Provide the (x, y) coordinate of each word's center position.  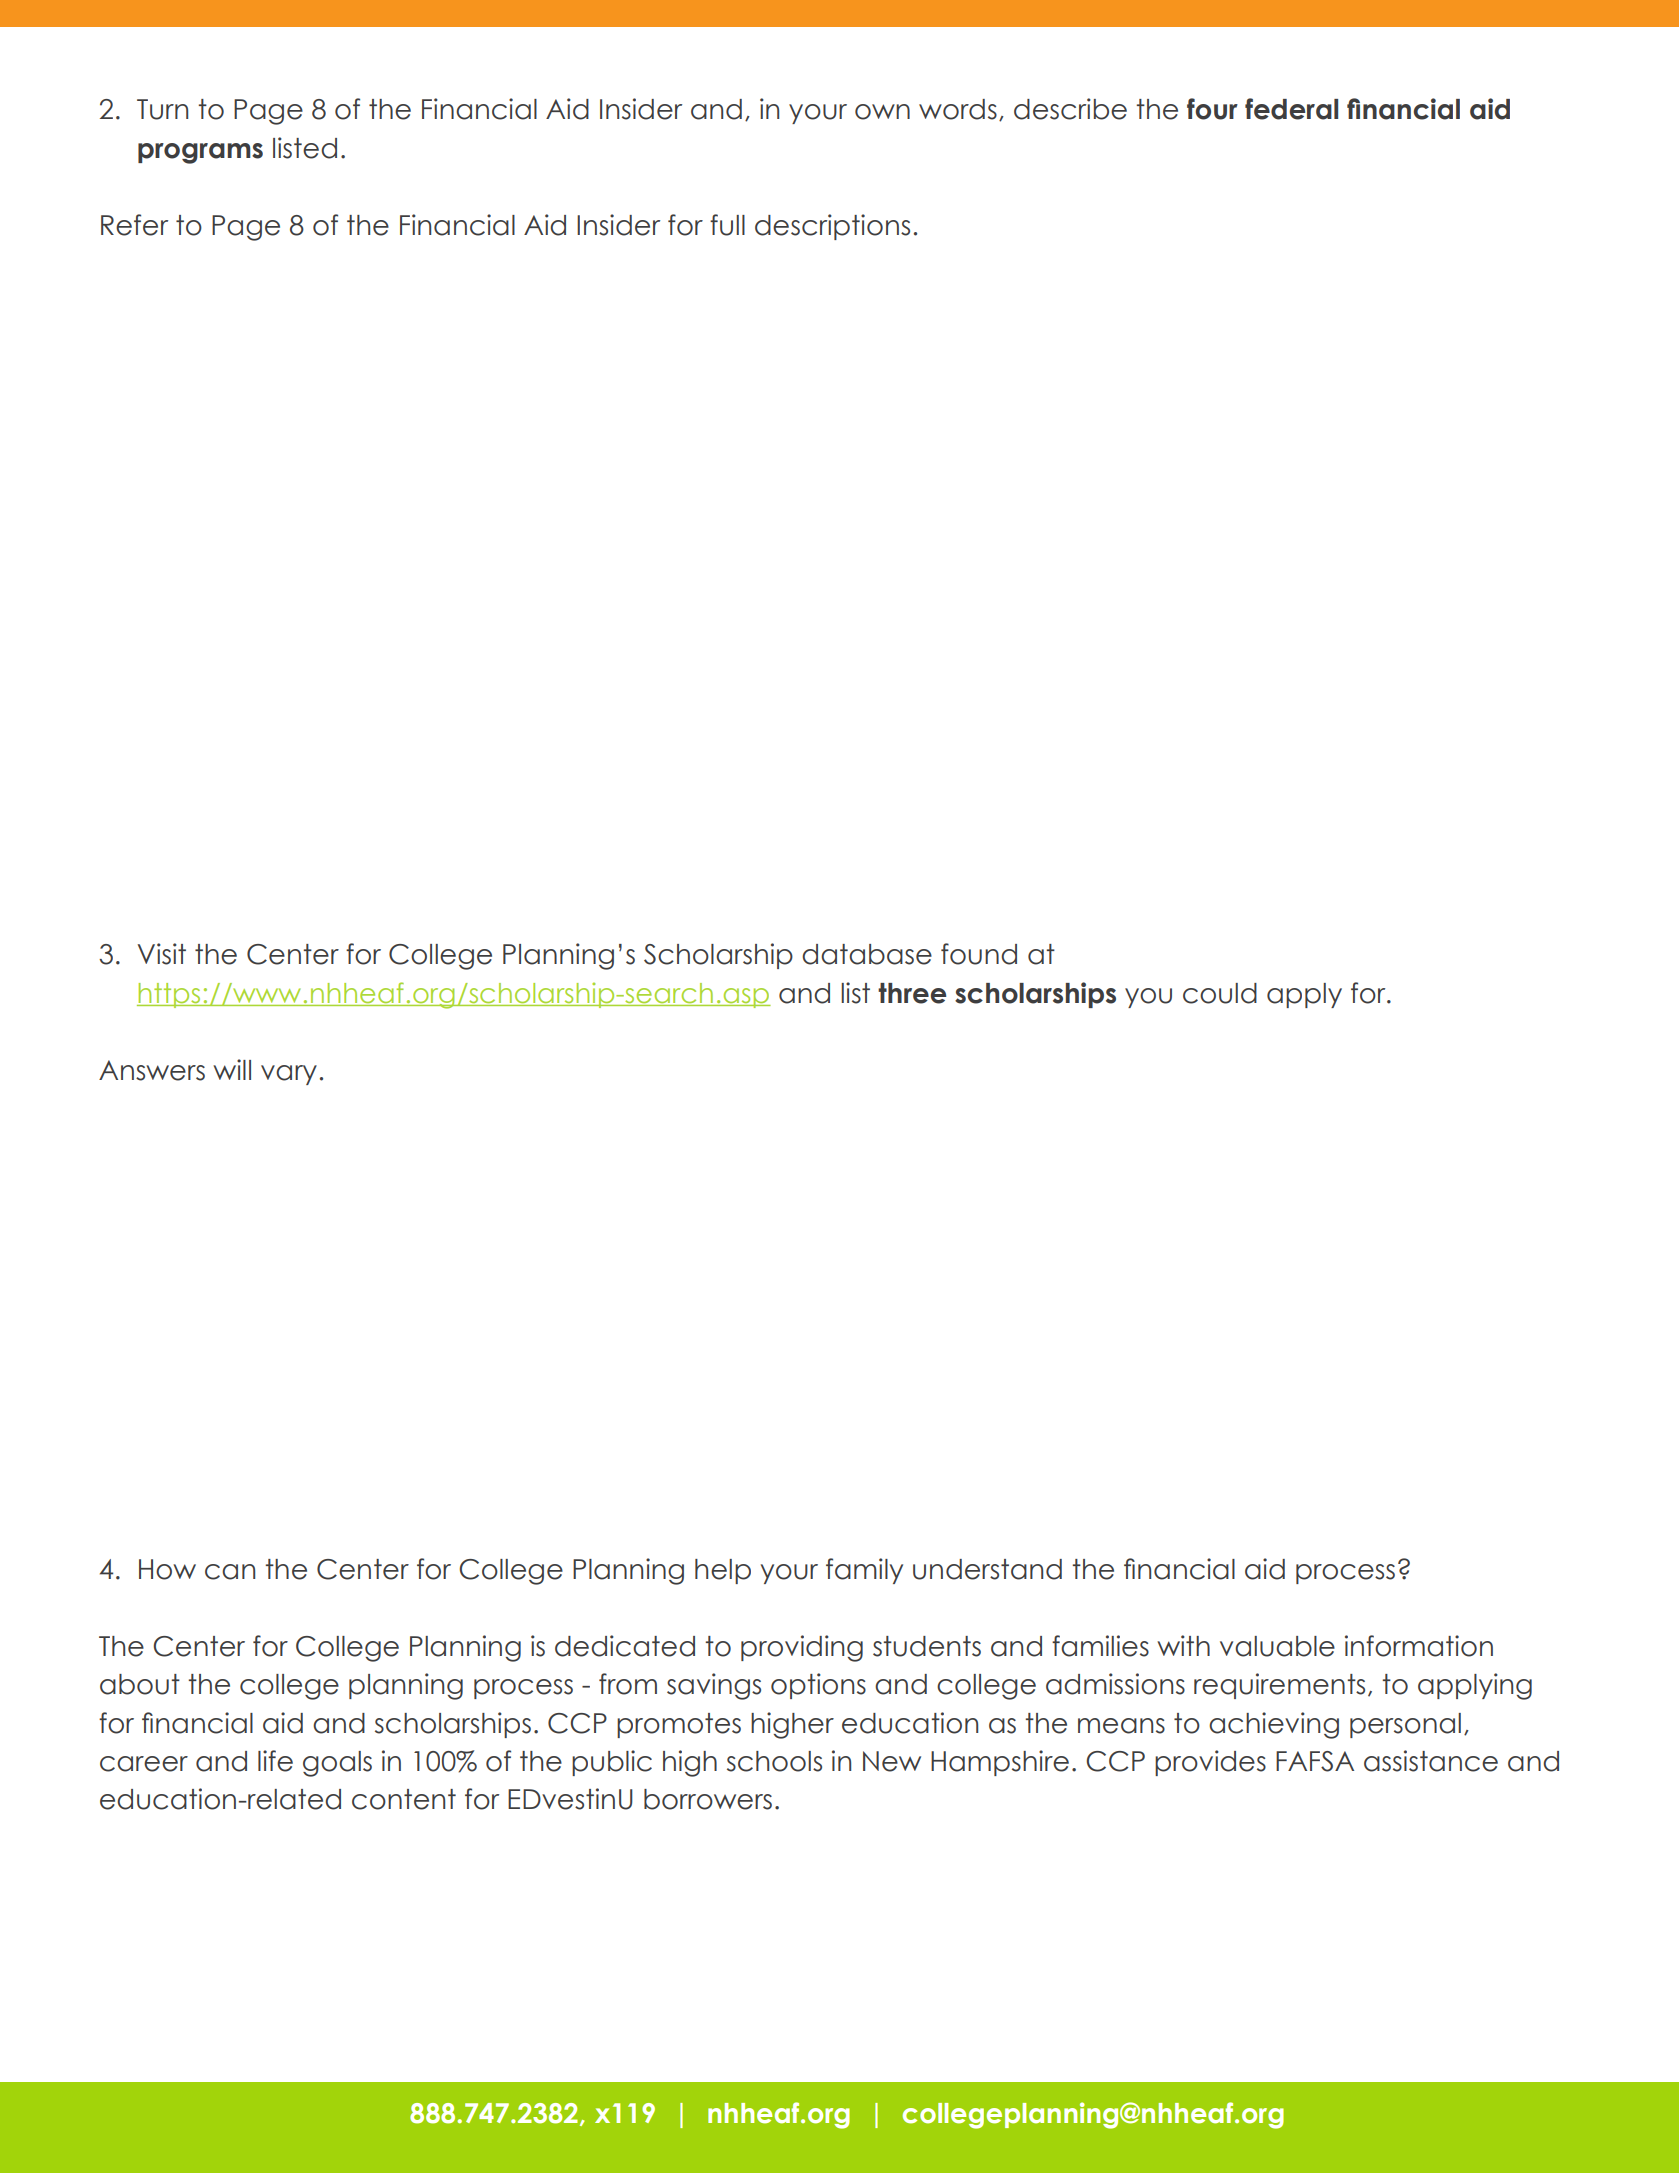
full (727, 225)
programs (200, 153)
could (1220, 993)
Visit (161, 954)
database (867, 954)
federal (1291, 109)
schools (774, 1761)
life (275, 1761)
